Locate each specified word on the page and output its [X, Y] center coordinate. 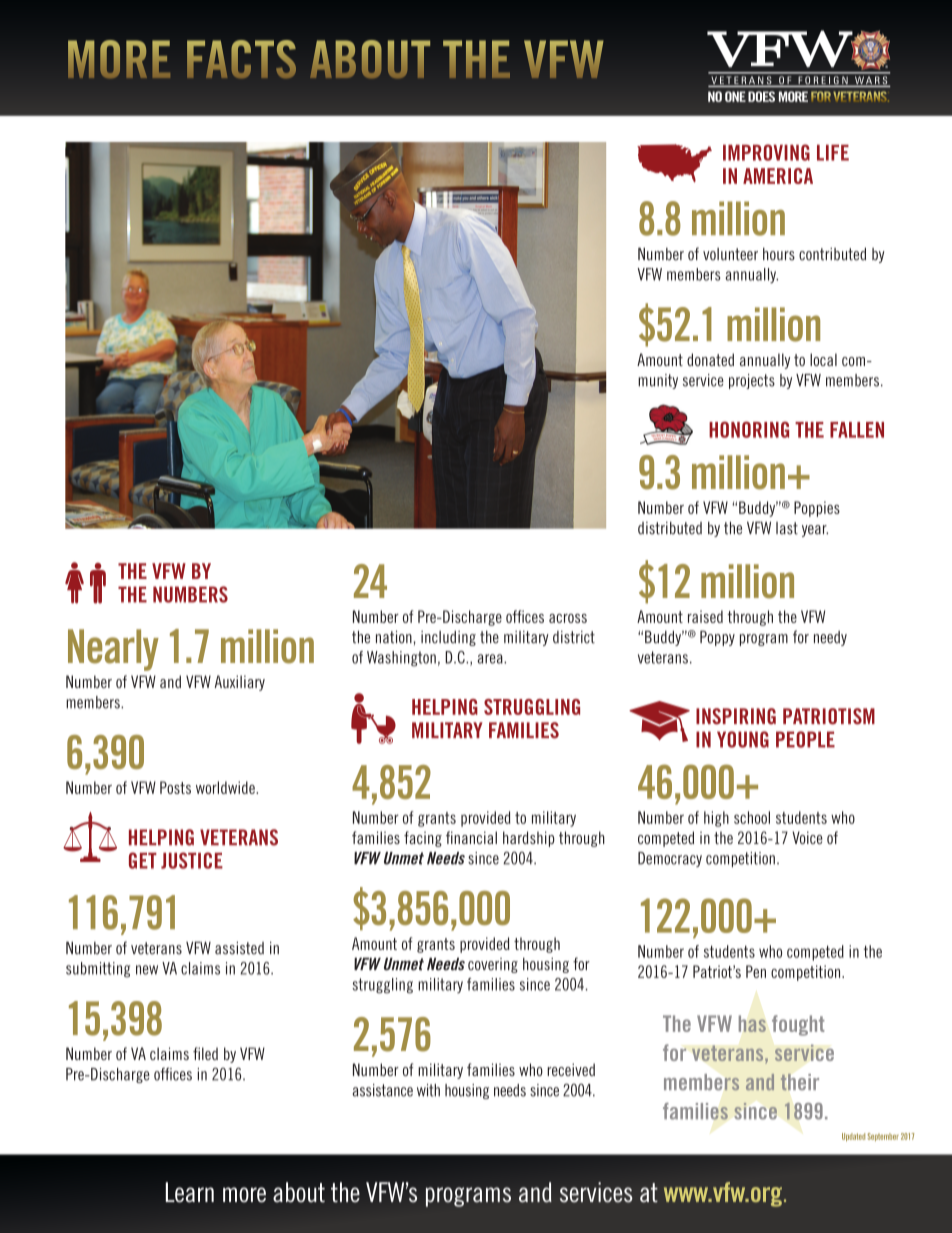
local [823, 359]
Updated [853, 1137]
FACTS [241, 59]
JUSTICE [192, 860]
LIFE [833, 153]
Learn [189, 1192]
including [448, 638]
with [428, 1090]
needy [830, 638]
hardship [529, 839]
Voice [807, 837]
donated [710, 359]
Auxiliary [239, 683]
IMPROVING [766, 152]
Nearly [113, 650]
